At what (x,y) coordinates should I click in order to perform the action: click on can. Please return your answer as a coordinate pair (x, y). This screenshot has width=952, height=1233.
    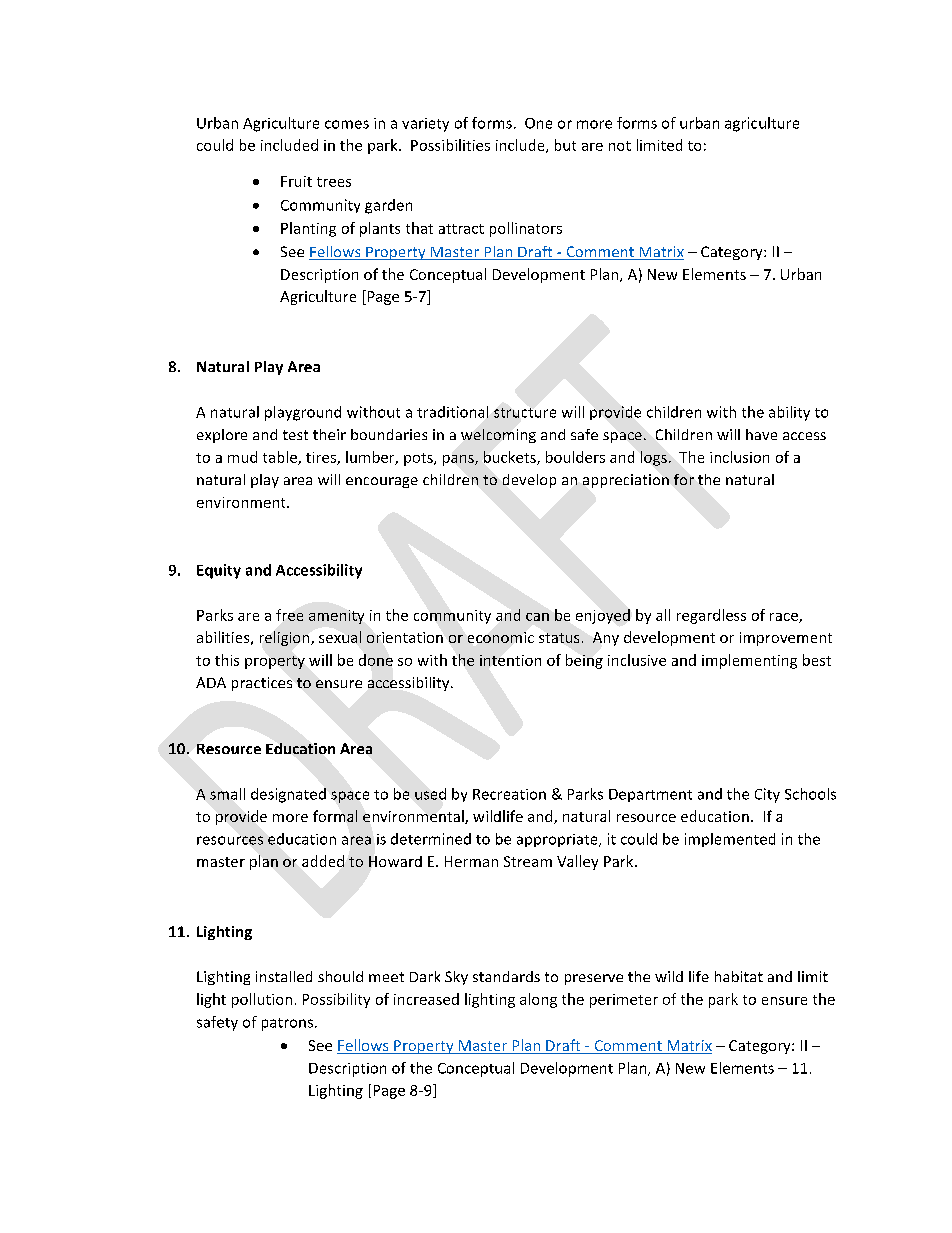
    Looking at the image, I should click on (537, 617).
